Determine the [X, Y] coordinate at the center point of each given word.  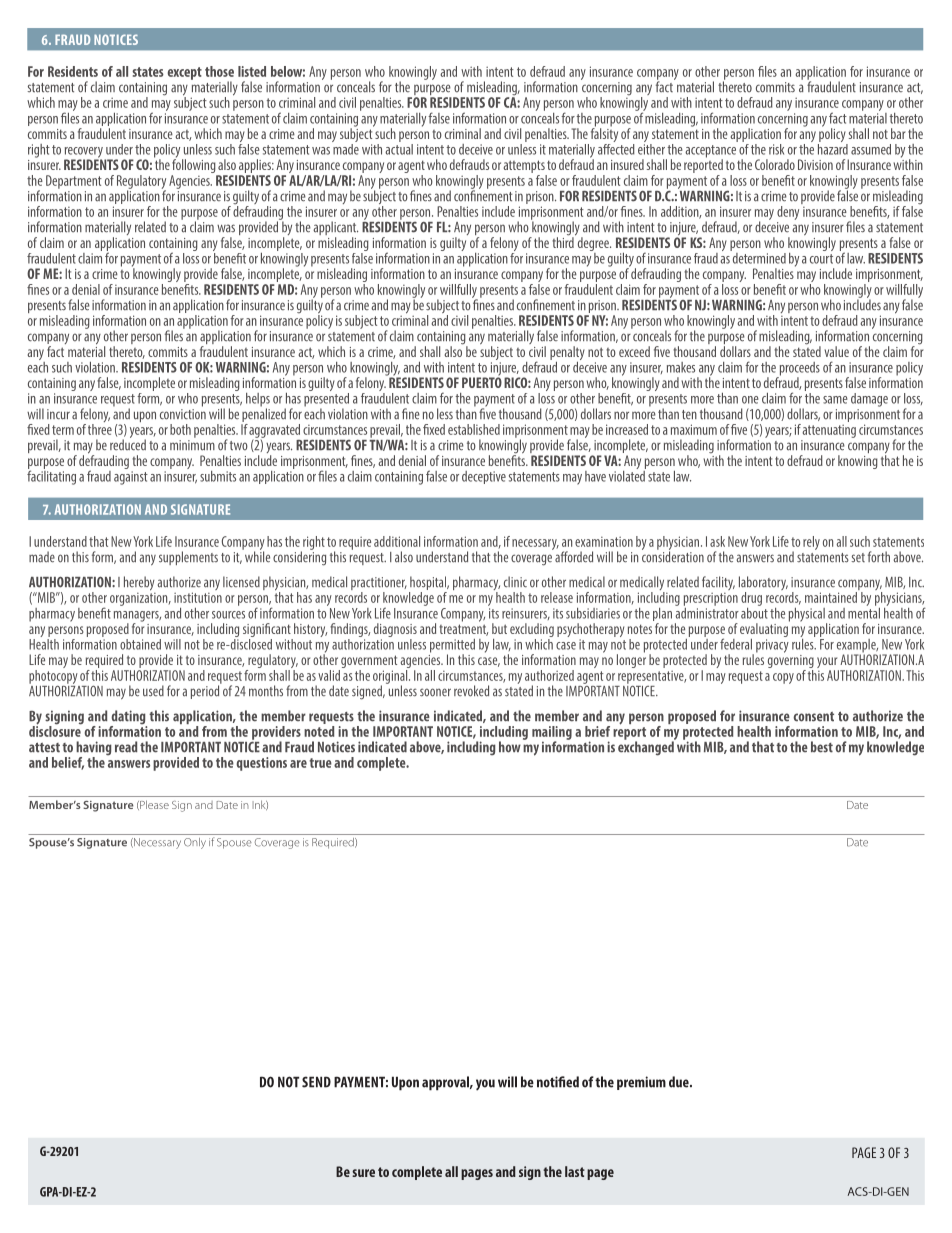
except [185, 73]
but [499, 628]
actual [399, 148]
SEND [316, 1082]
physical [808, 616]
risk [776, 149]
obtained [140, 644]
